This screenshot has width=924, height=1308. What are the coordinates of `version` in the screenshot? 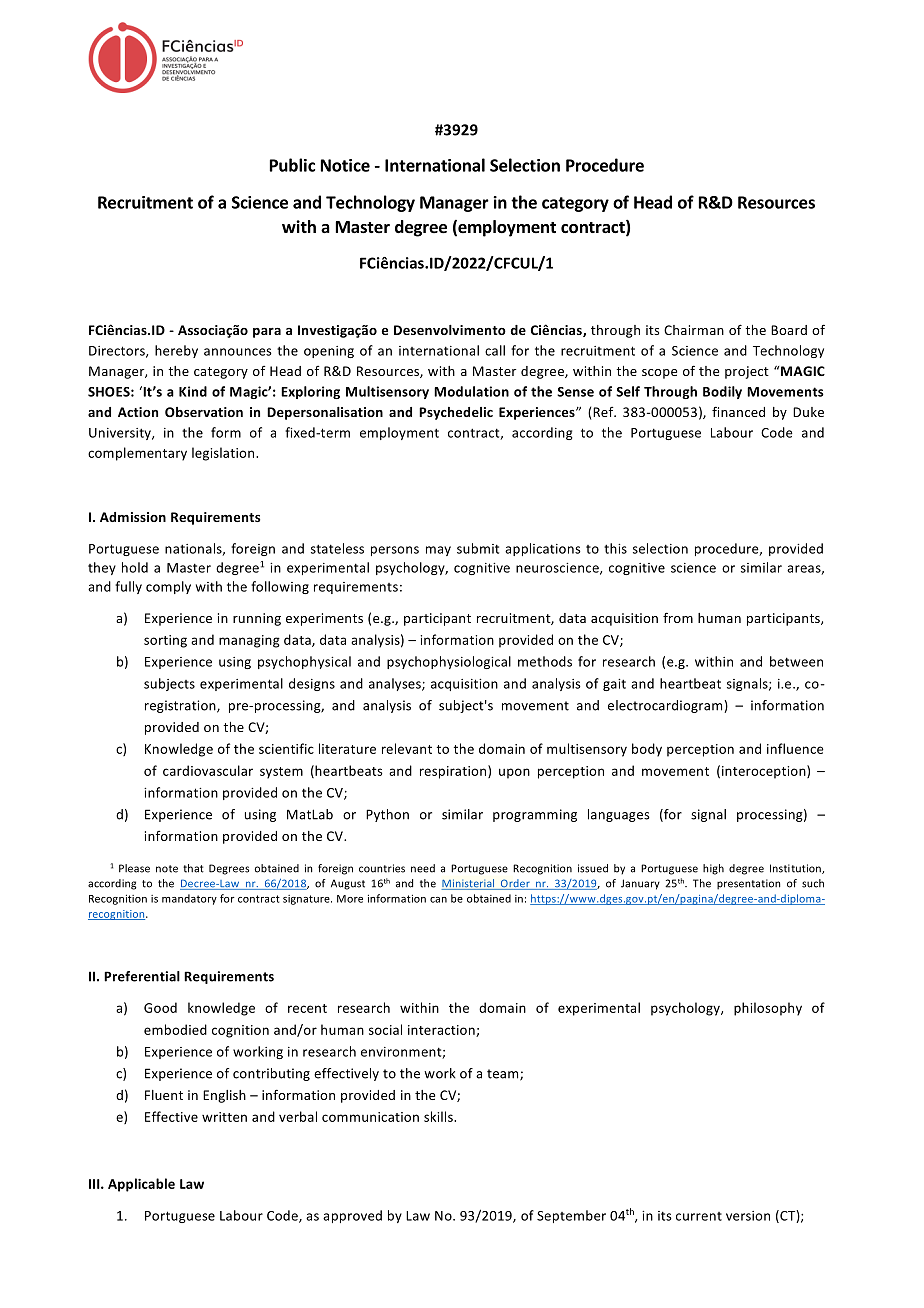 It's located at (748, 1216).
